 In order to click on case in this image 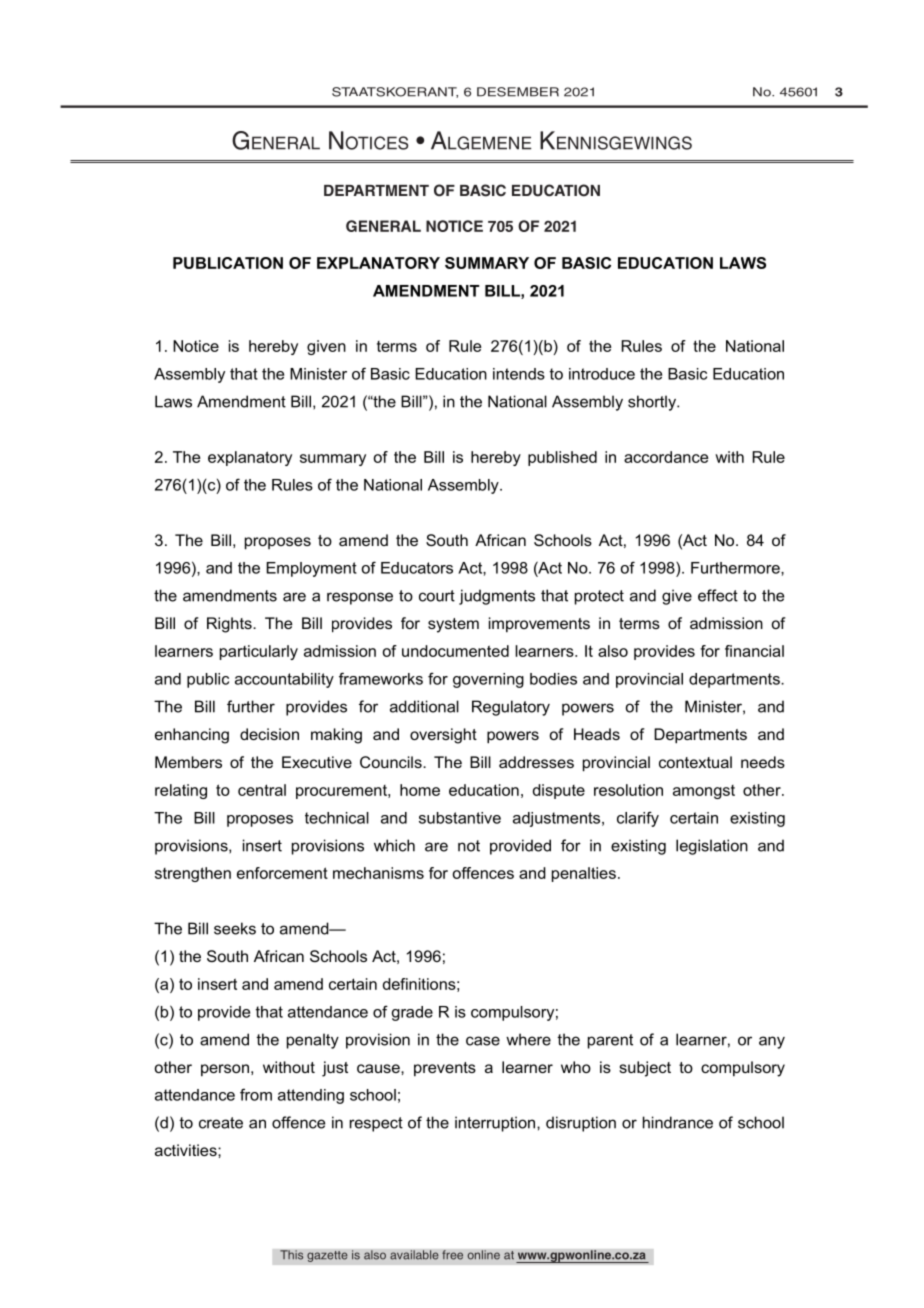, I will do `click(483, 1041)`.
